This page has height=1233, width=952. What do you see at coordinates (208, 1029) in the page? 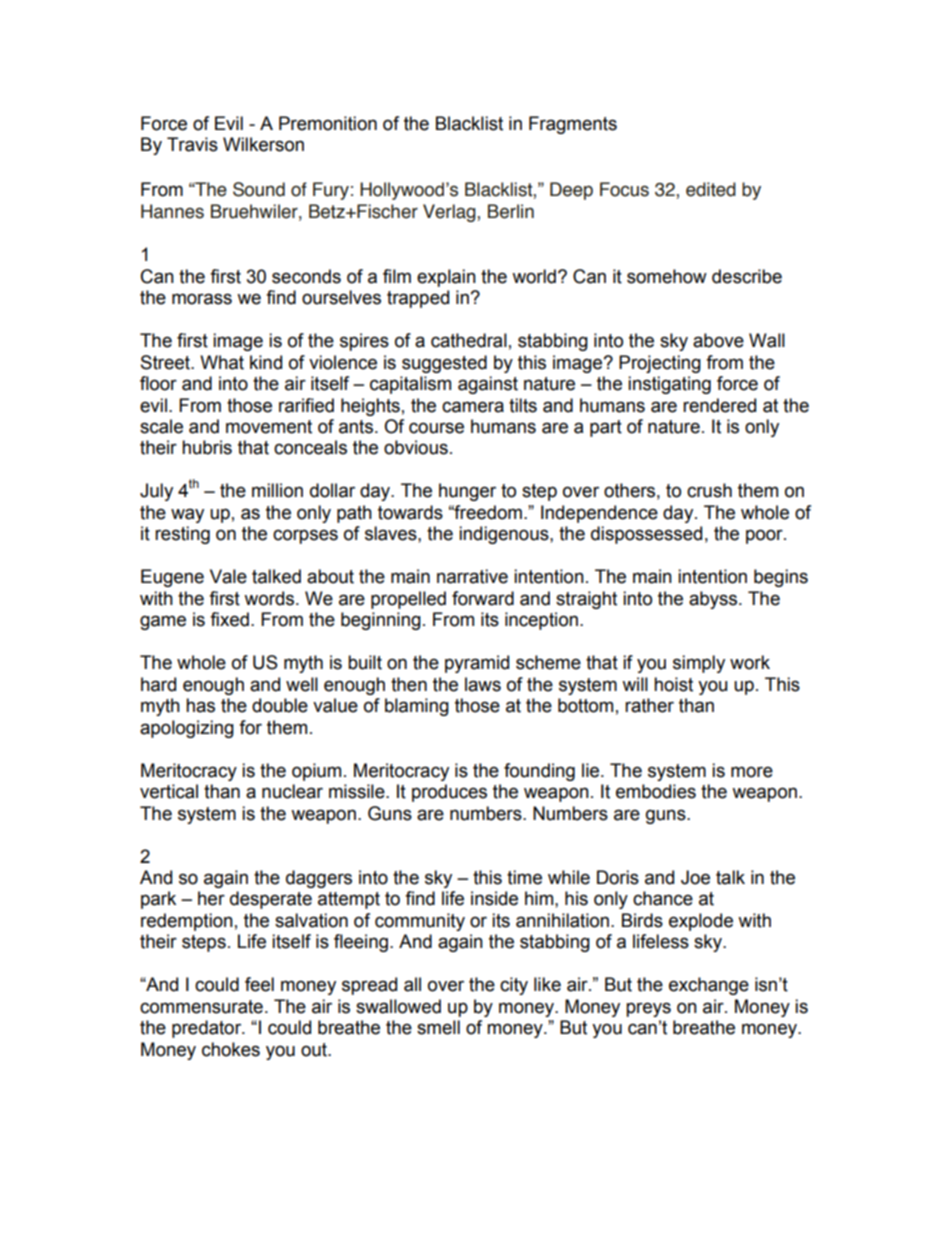
I see `predator` at bounding box center [208, 1029].
